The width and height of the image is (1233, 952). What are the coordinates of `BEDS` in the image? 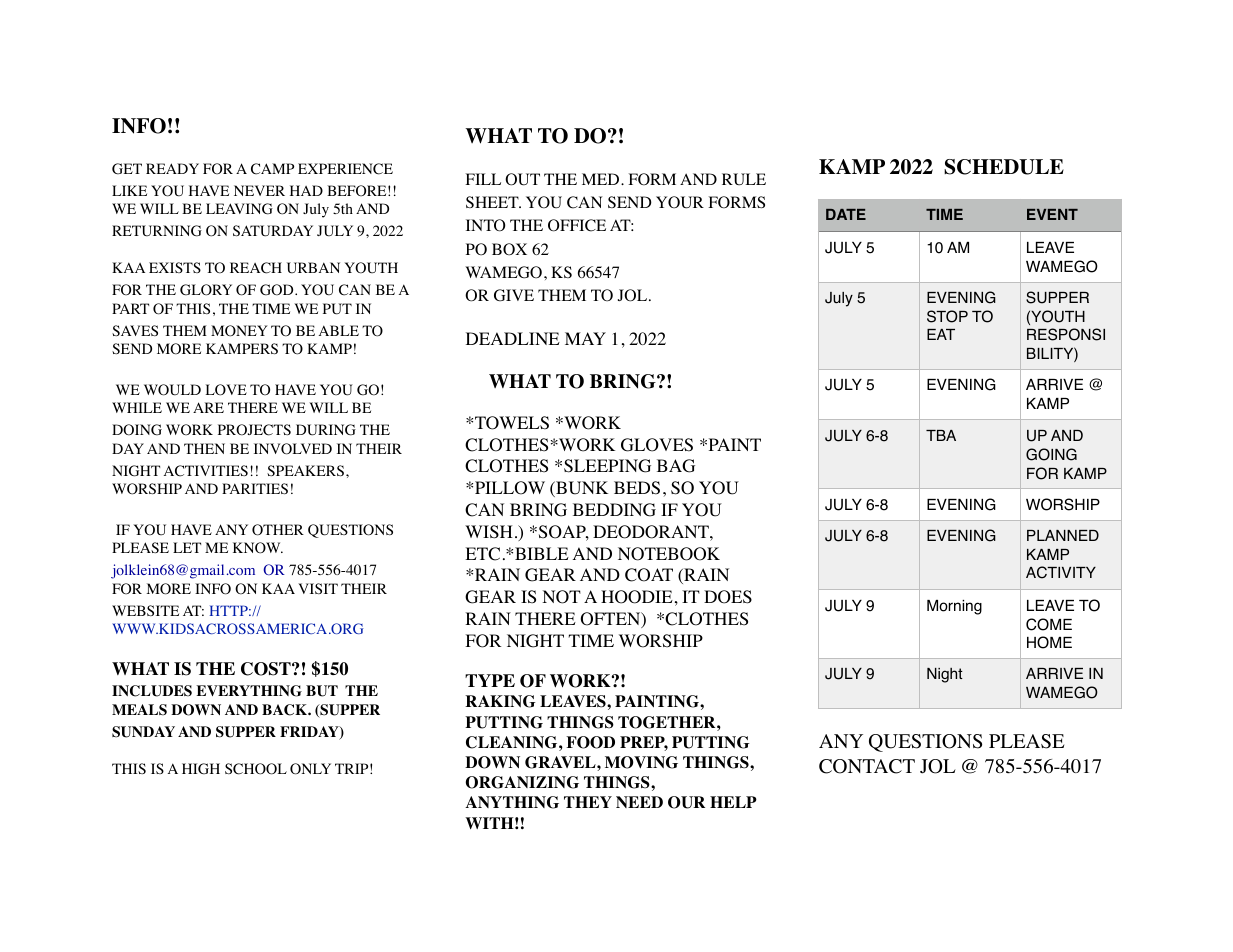 It's located at (637, 488).
